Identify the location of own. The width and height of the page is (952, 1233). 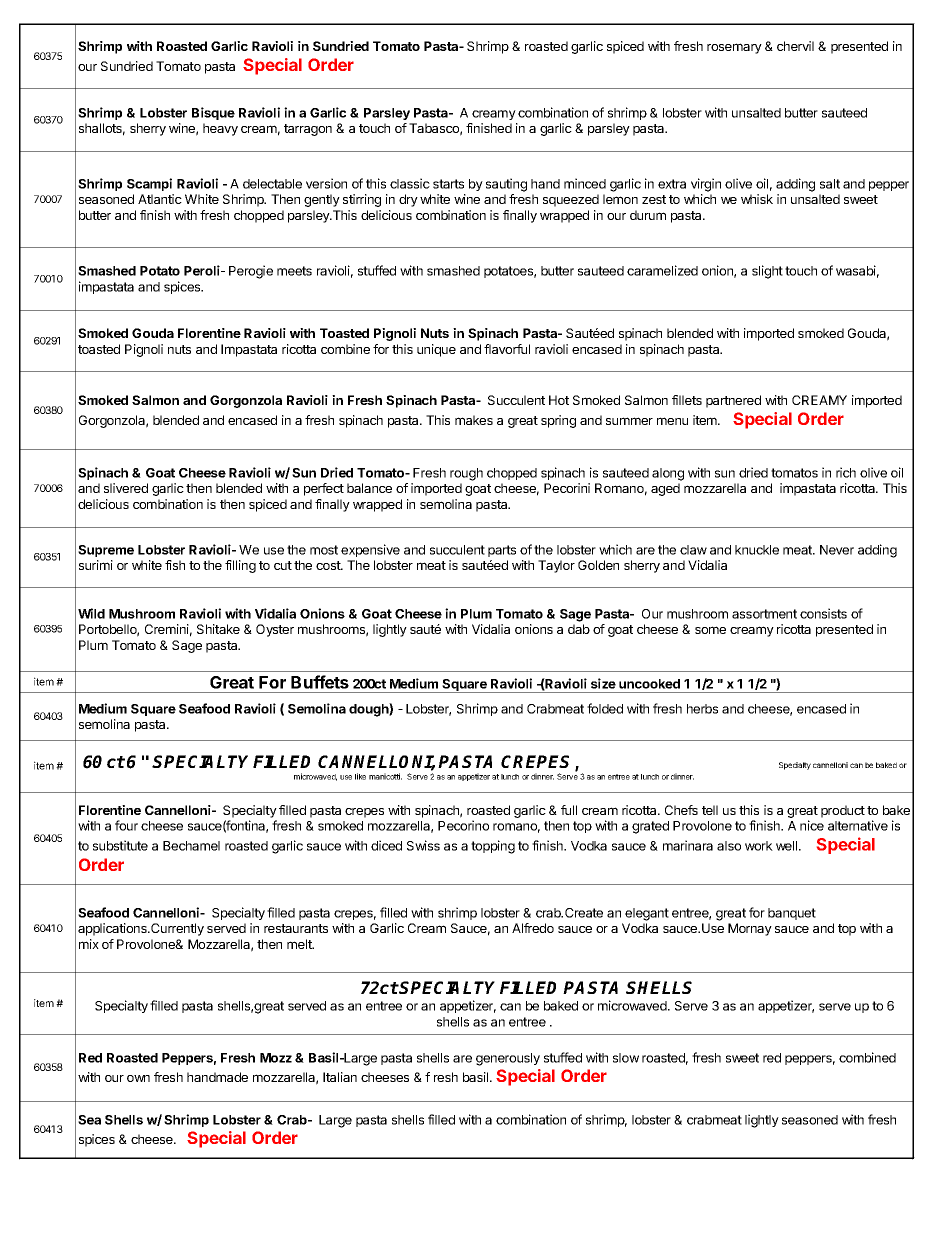
(138, 1078).
